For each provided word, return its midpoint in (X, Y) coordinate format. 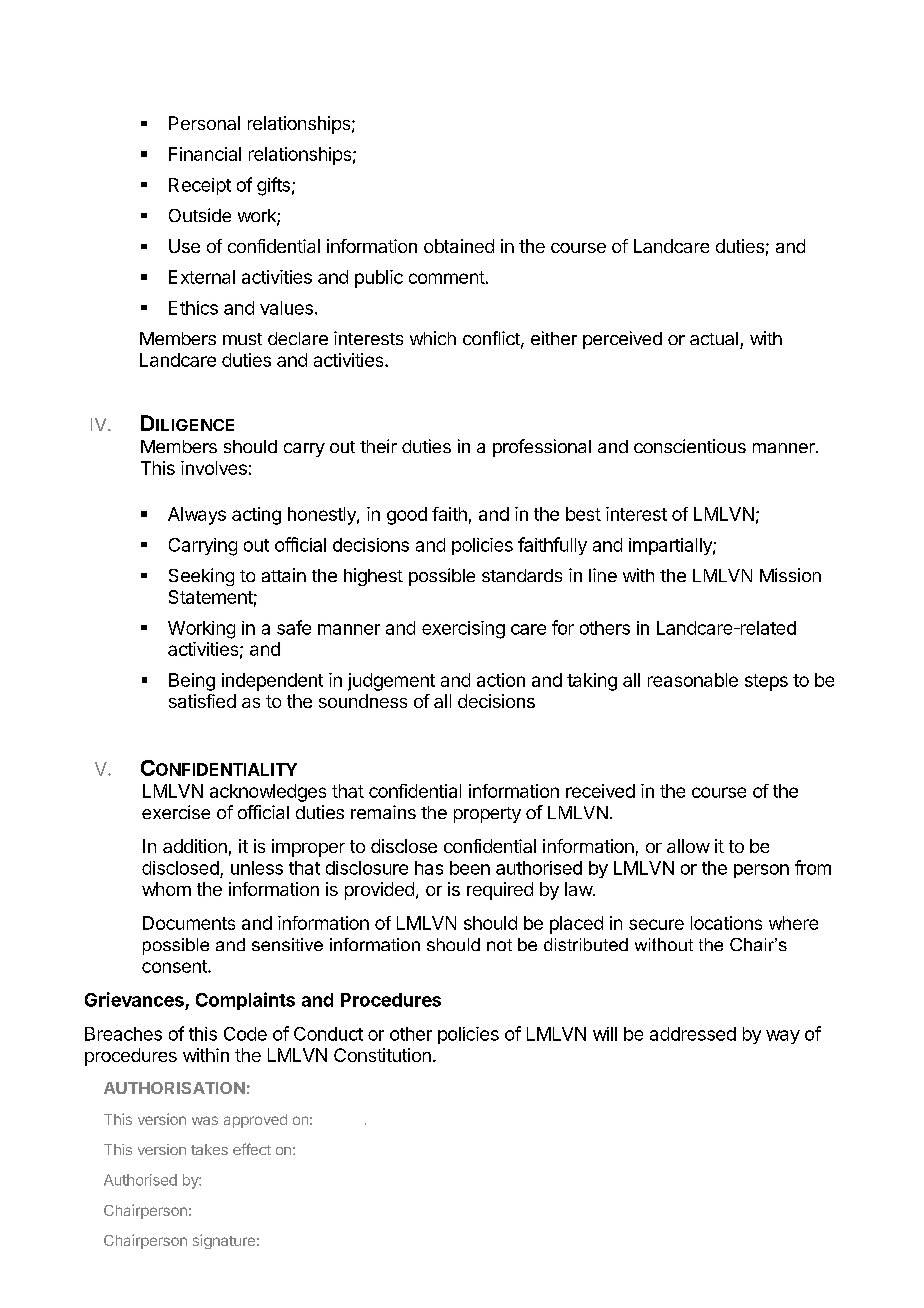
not (499, 945)
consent (175, 966)
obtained (459, 246)
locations (726, 923)
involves (214, 468)
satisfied (202, 701)
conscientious (690, 446)
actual (714, 338)
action (501, 680)
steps (766, 682)
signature (224, 1241)
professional (542, 448)
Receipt (200, 186)
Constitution (382, 1055)
